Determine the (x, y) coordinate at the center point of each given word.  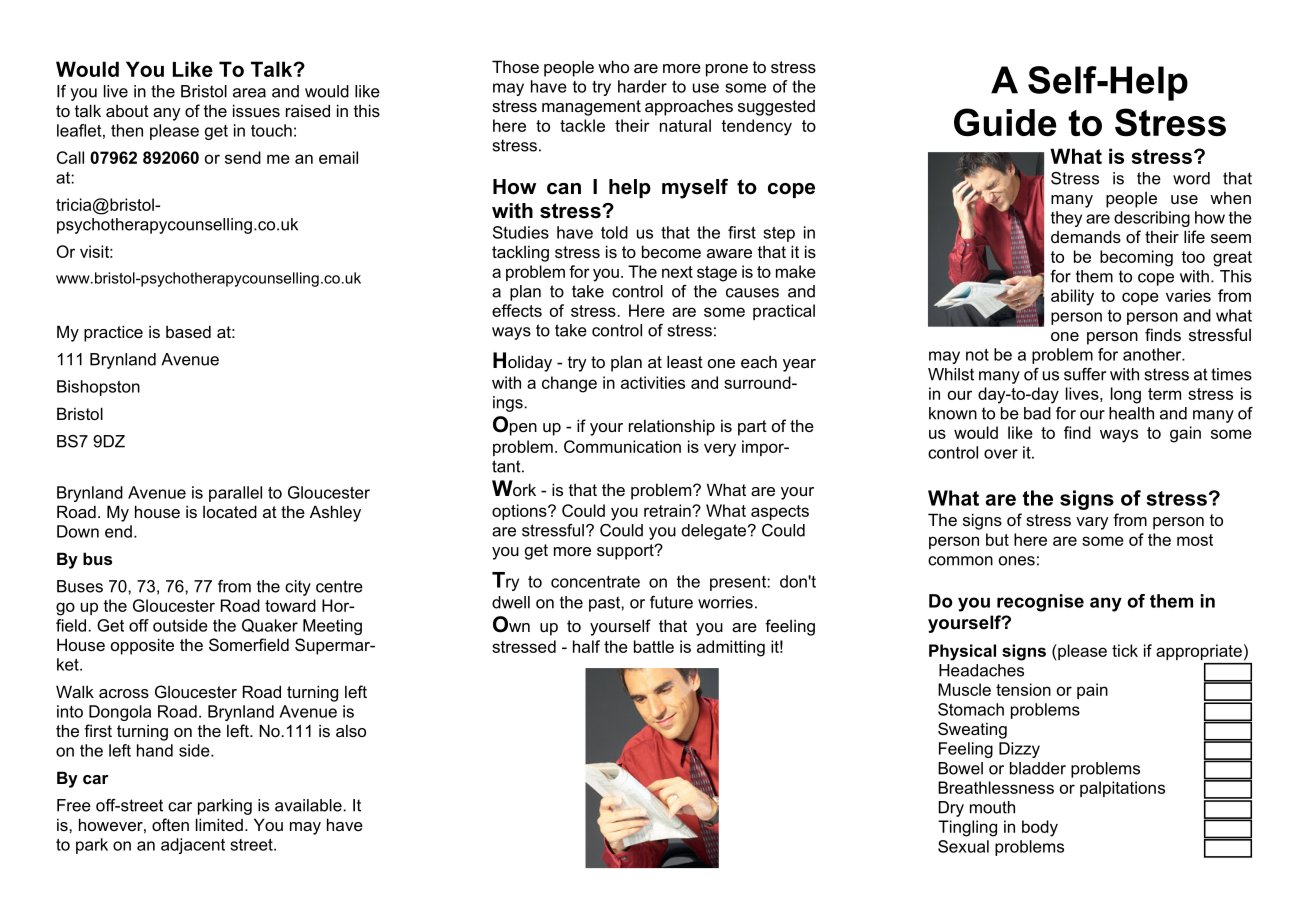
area (249, 93)
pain (1092, 691)
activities (653, 382)
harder (642, 86)
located (230, 511)
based (188, 331)
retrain (668, 510)
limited (219, 824)
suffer (1085, 374)
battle (654, 646)
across (124, 693)
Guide (1005, 122)
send (243, 157)
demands (1086, 236)
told (614, 232)
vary (1092, 523)
